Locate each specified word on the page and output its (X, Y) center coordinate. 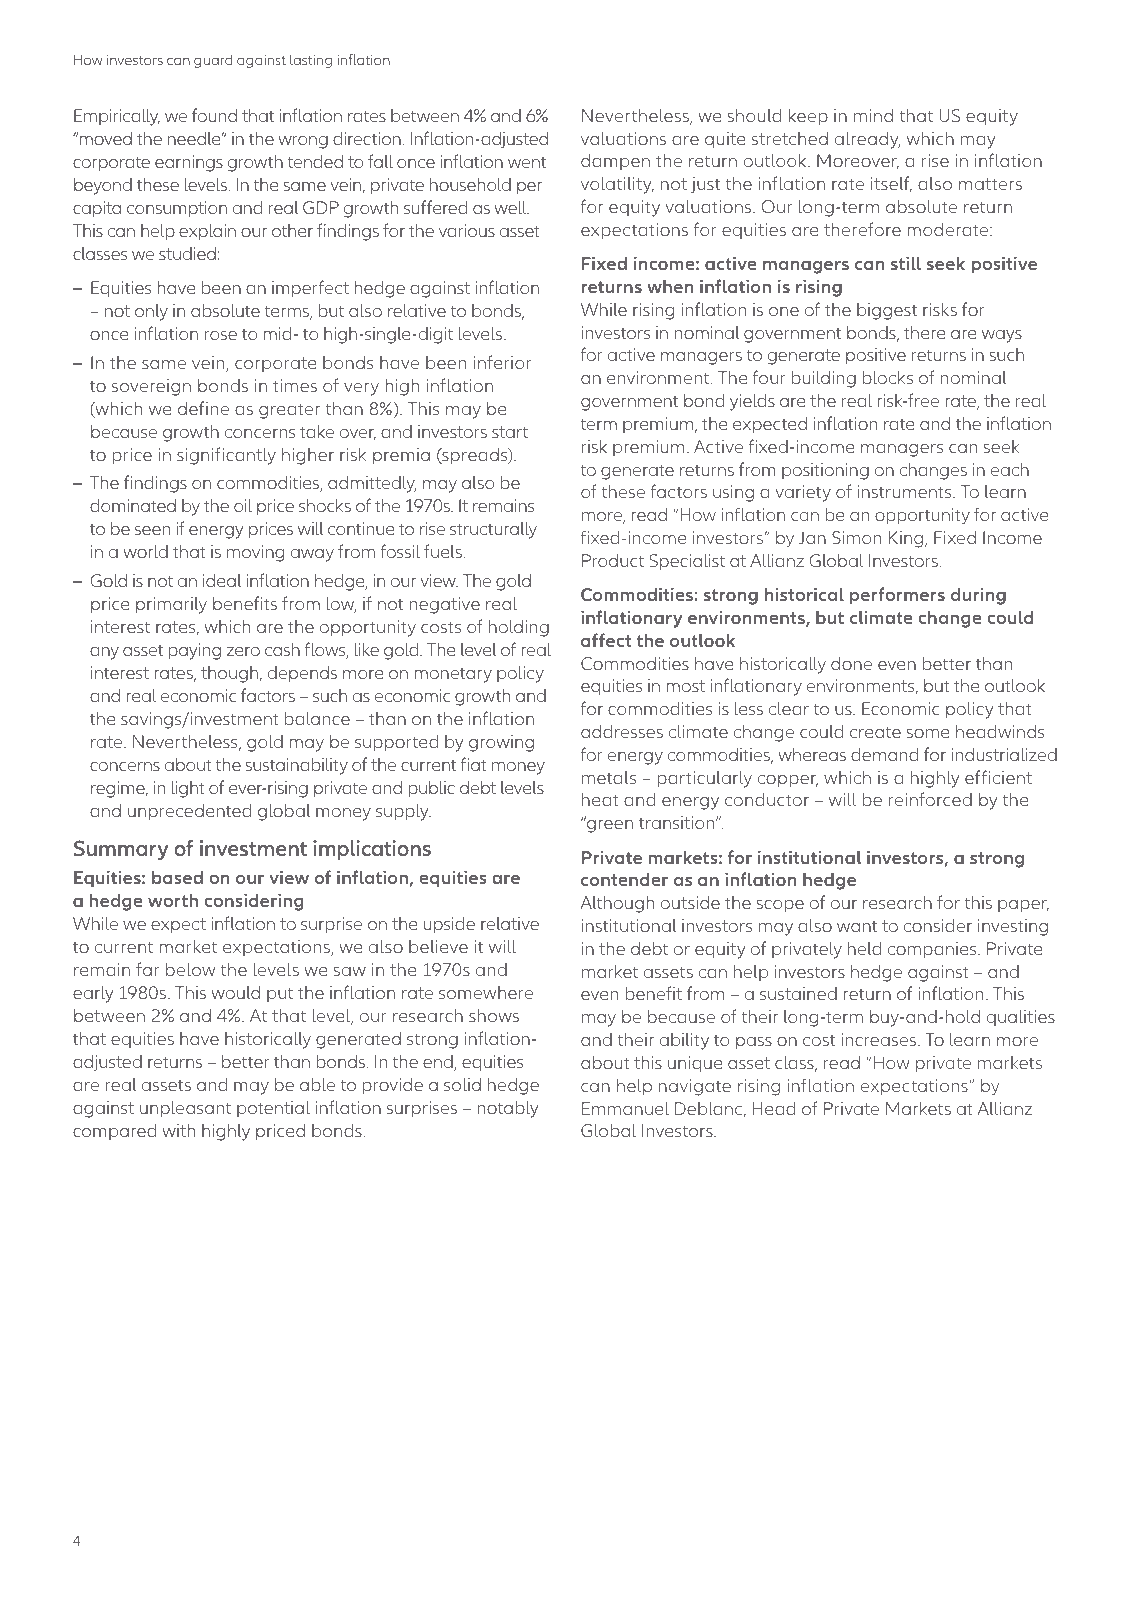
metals (609, 777)
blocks (888, 377)
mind (873, 115)
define (203, 408)
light (188, 789)
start (510, 432)
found (214, 115)
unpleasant (185, 1109)
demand (884, 754)
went (527, 162)
